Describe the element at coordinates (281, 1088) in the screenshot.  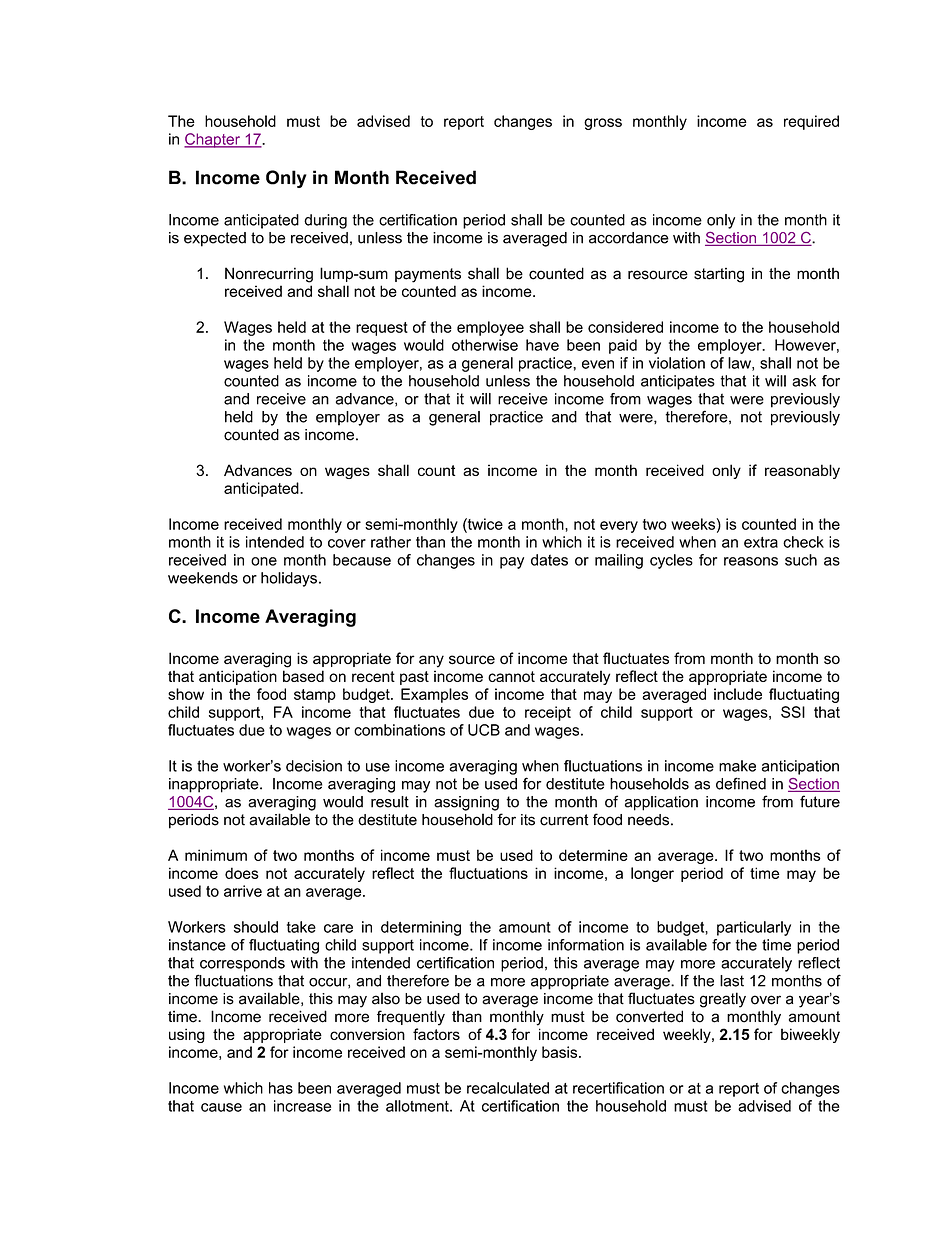
I see `has` at that location.
